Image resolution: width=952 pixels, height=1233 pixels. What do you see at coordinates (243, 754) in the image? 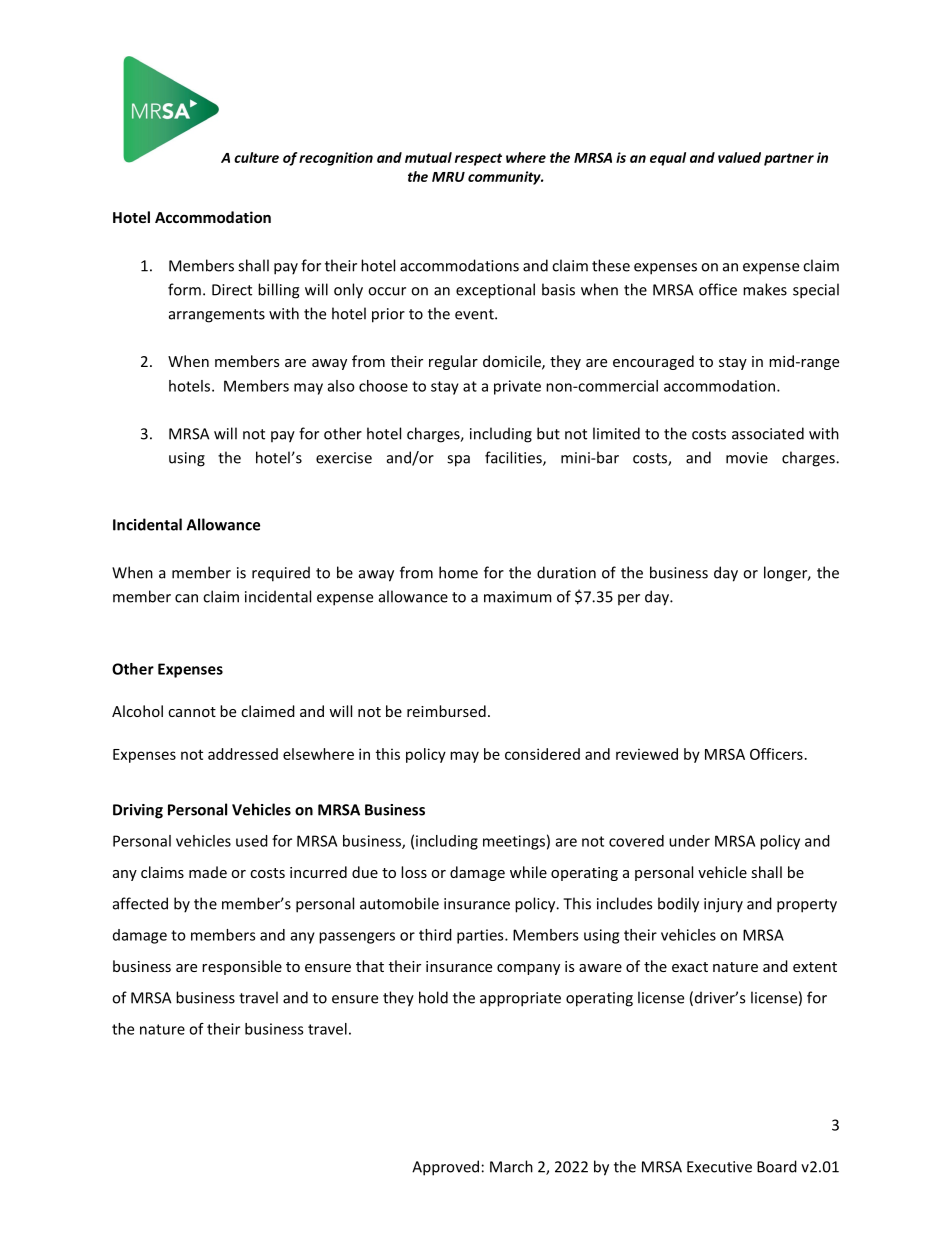
I see `addressed` at bounding box center [243, 754].
